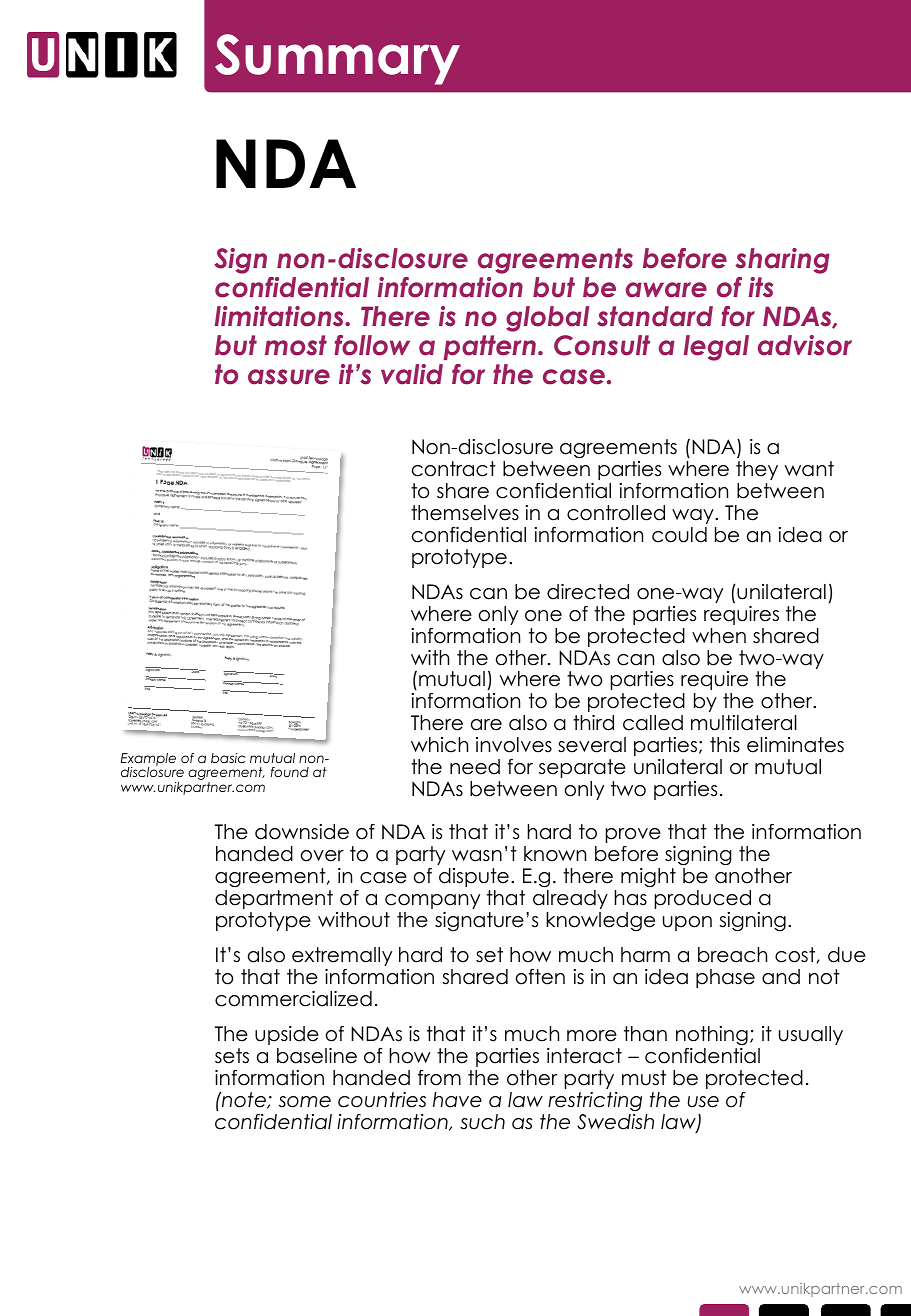 This document has height=1316, width=911. Describe the element at coordinates (795, 745) in the document. I see `eliminates` at that location.
